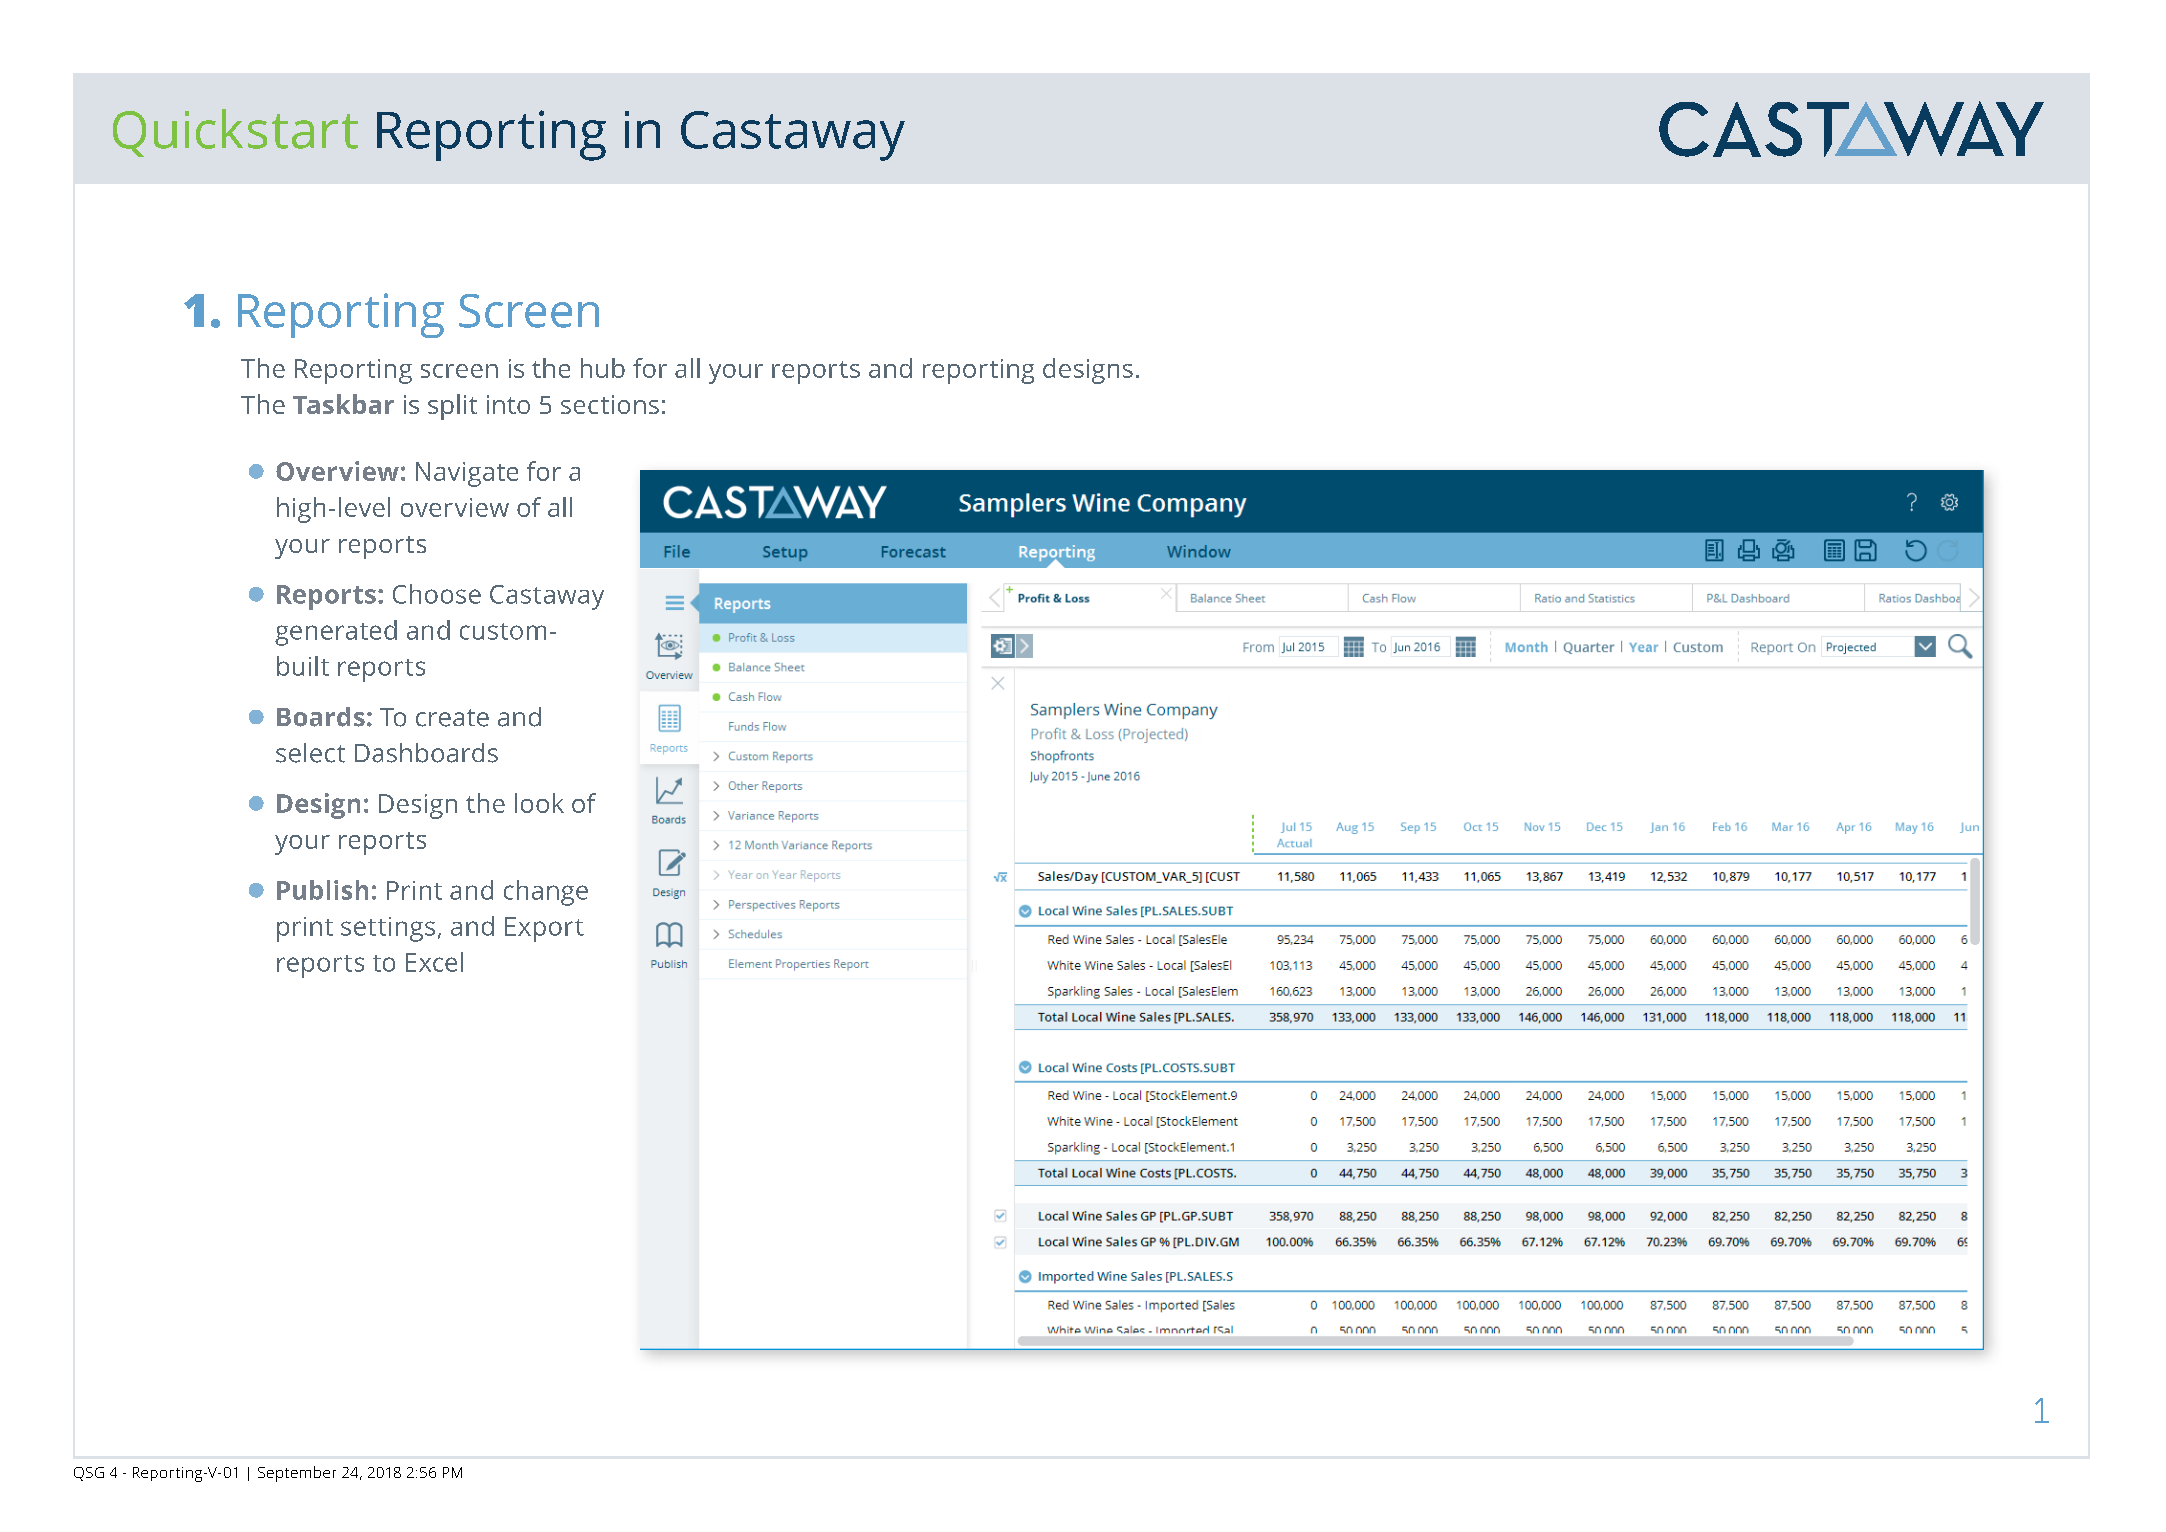  Describe the element at coordinates (297, 1474) in the screenshot. I see `September` at that location.
